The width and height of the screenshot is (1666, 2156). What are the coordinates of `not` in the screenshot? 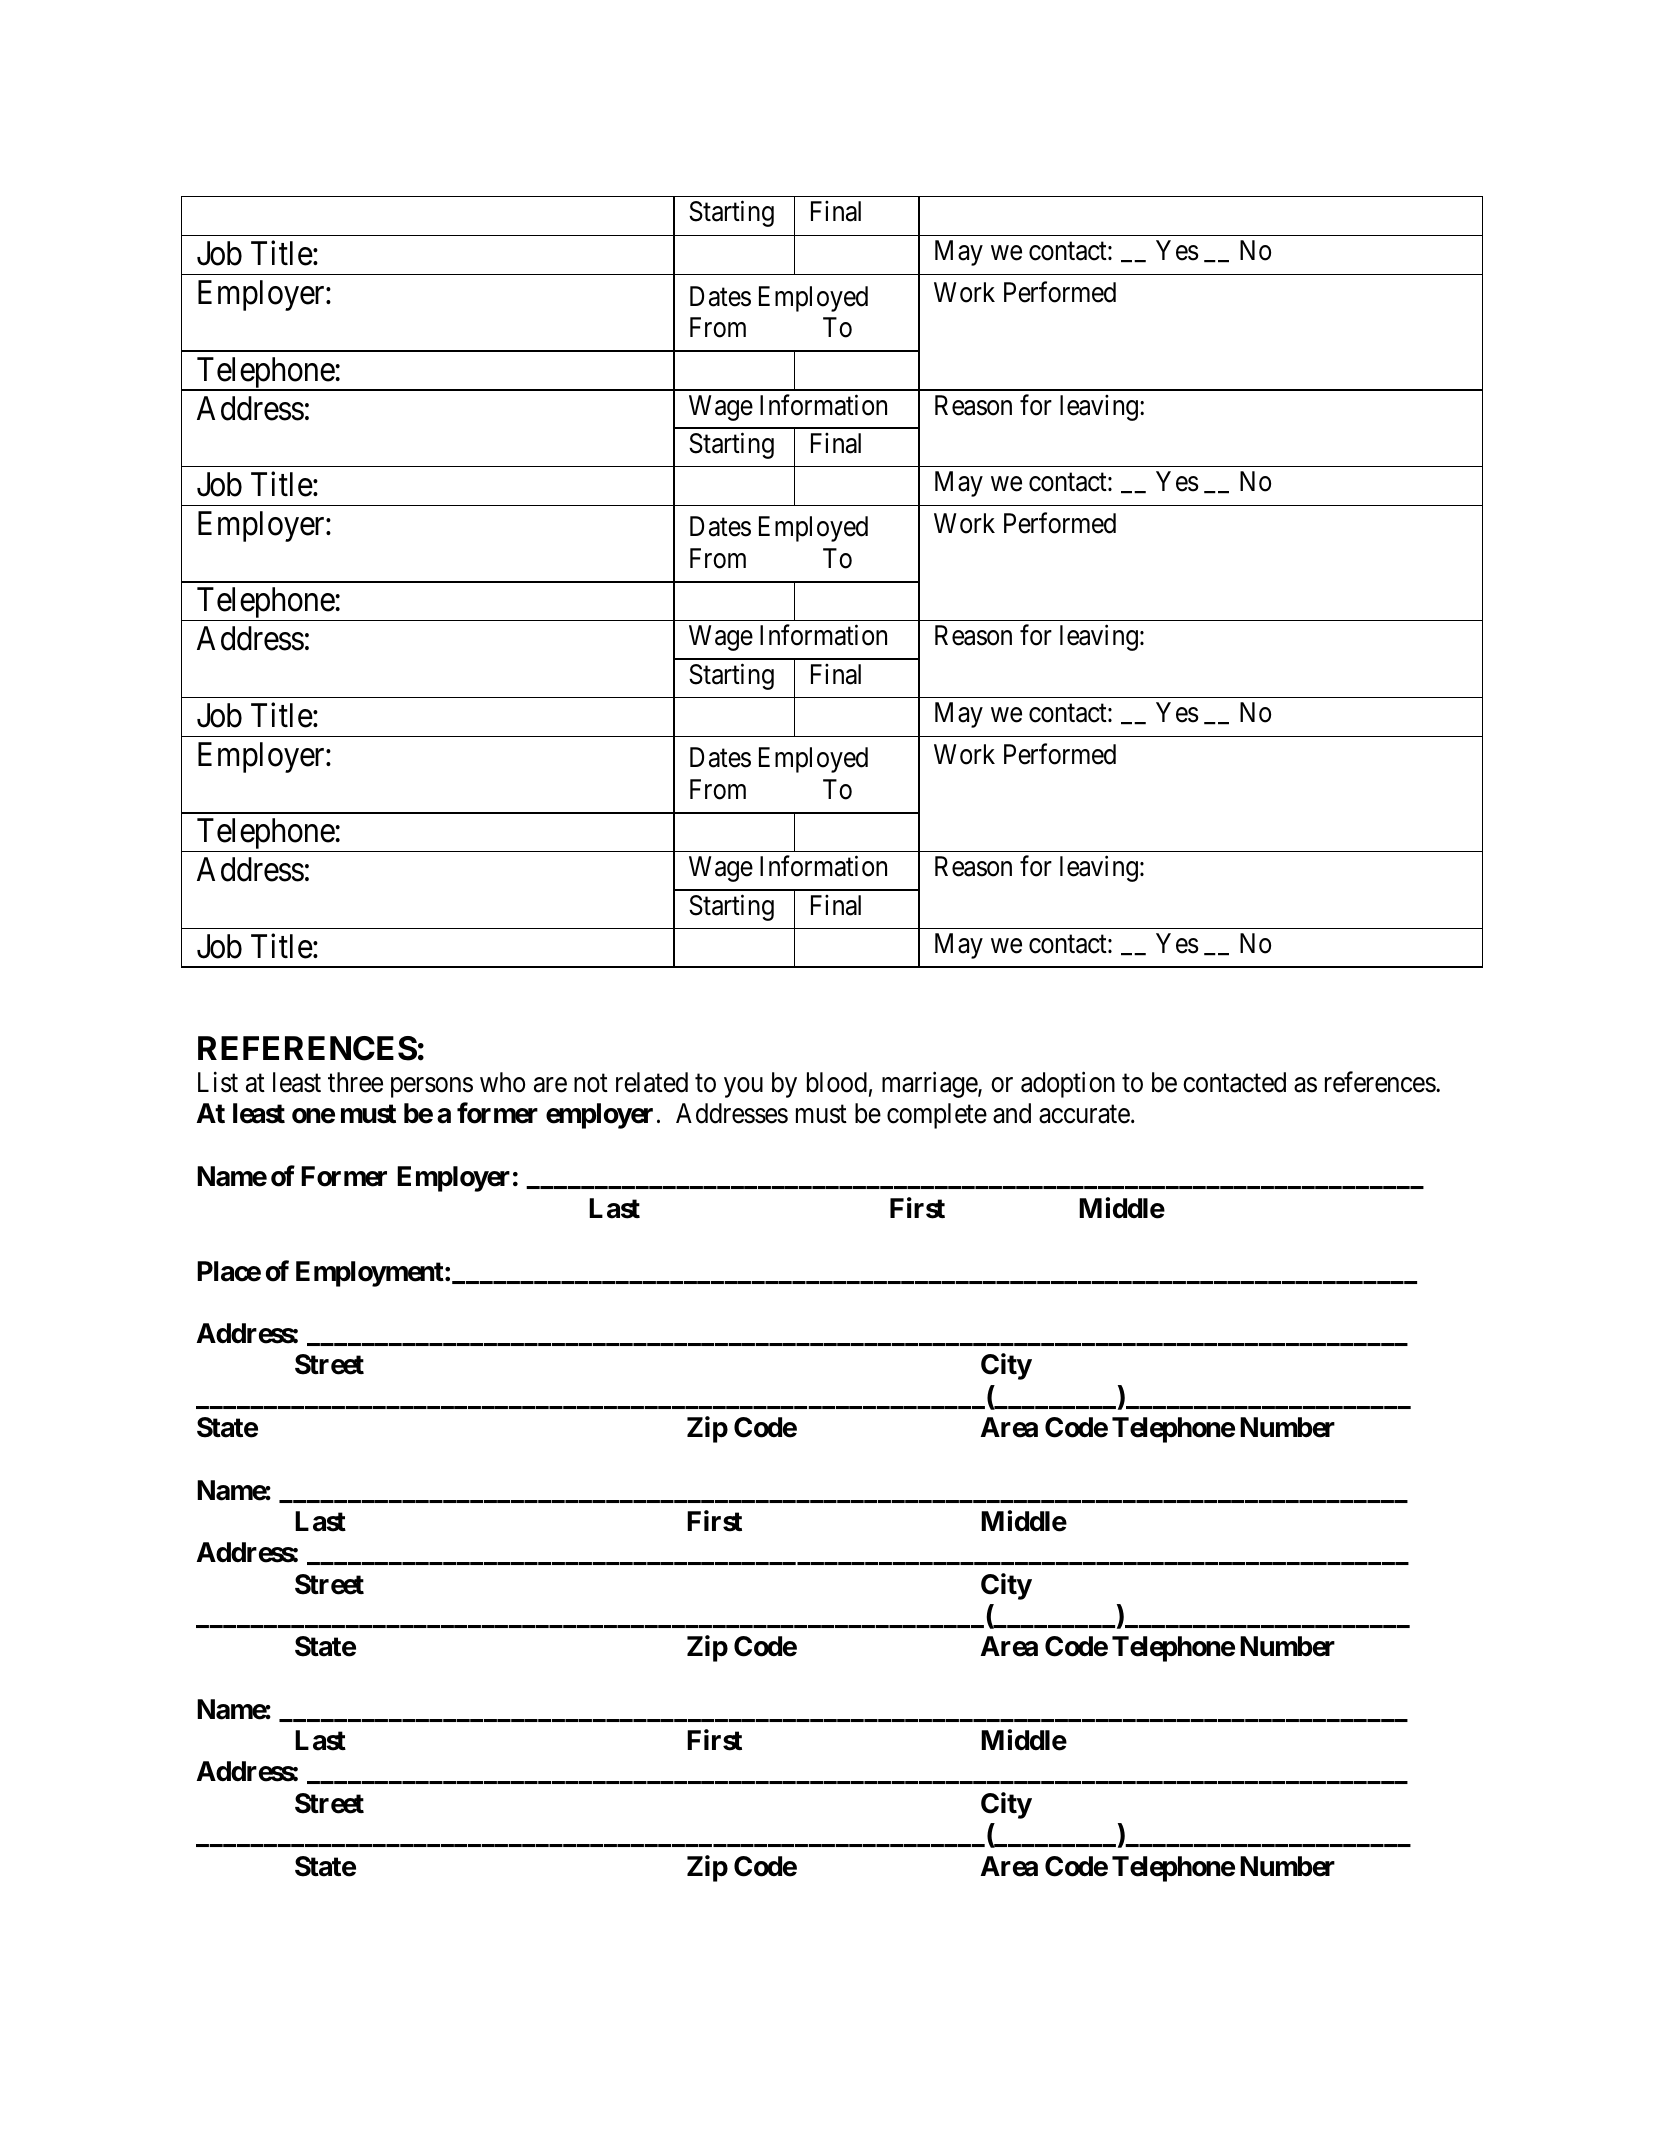 It's located at (591, 1083).
